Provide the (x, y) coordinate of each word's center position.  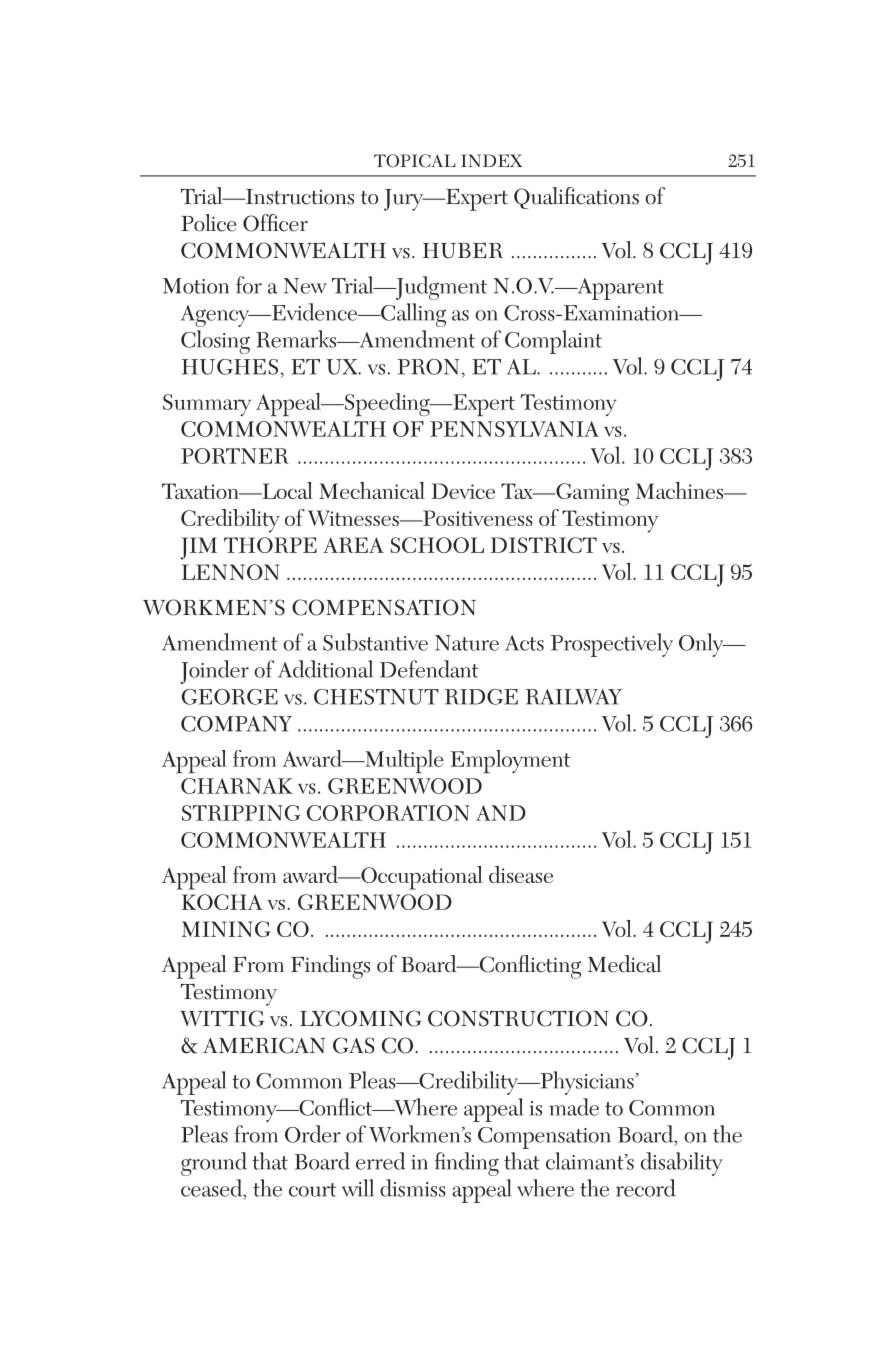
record (646, 1188)
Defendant (429, 669)
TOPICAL (415, 161)
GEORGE (230, 697)
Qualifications (576, 198)
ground (214, 1164)
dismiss (413, 1188)
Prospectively (612, 645)
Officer (275, 223)
